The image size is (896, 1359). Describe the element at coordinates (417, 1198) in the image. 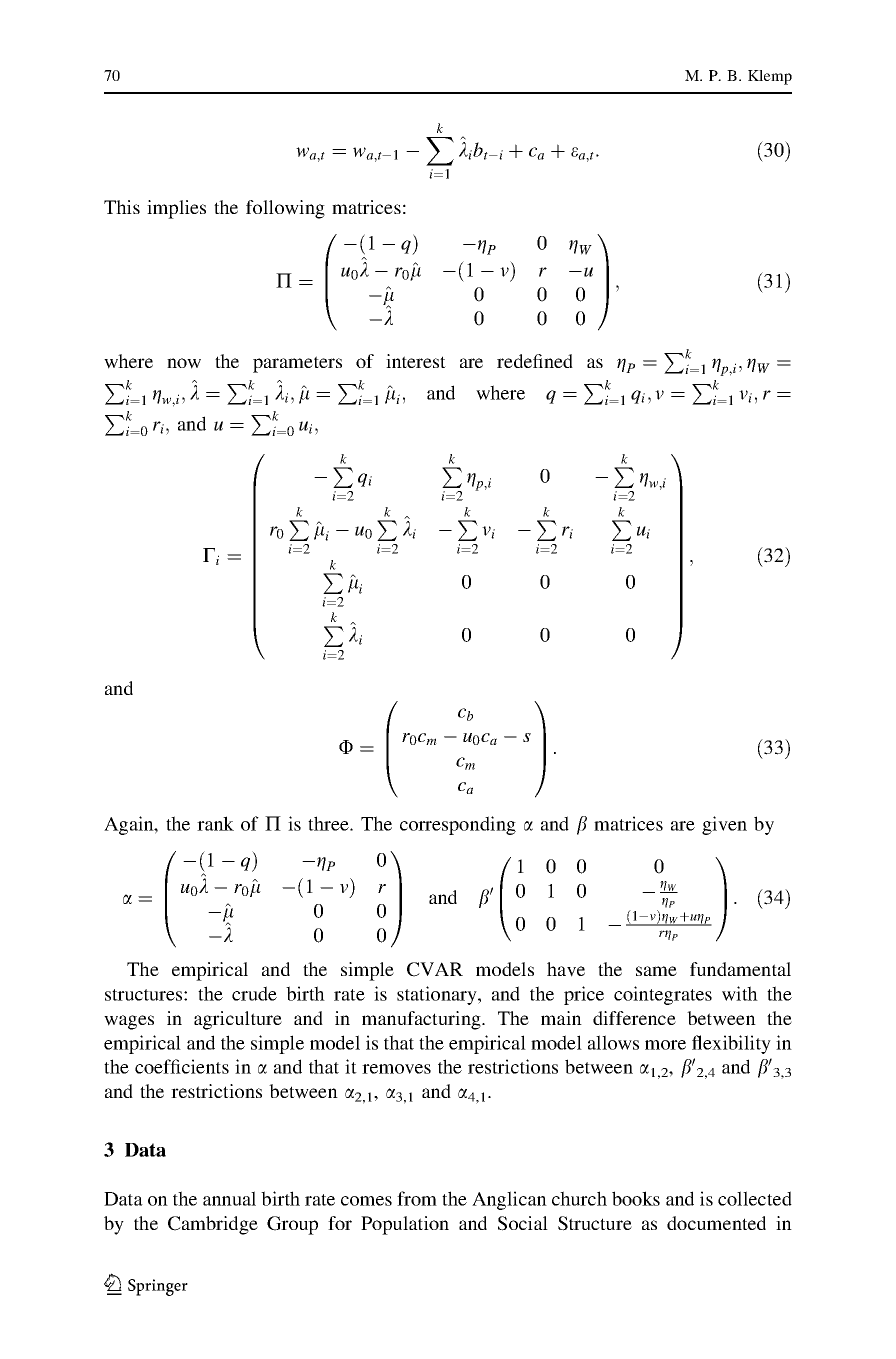

I see `from` at that location.
